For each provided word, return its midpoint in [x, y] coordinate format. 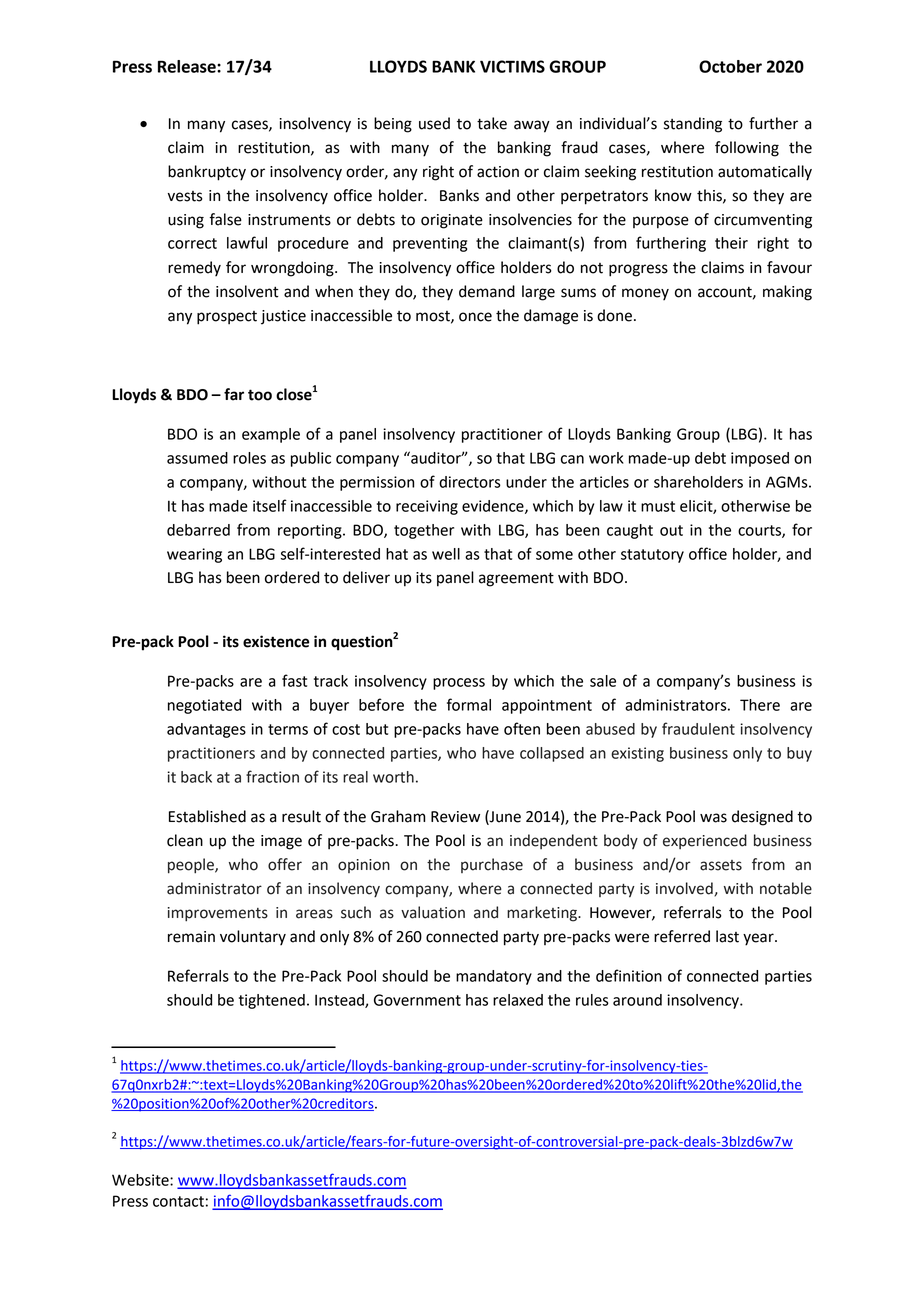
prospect [227, 318]
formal [469, 704]
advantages [206, 730]
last [727, 936]
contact [178, 1201]
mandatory [494, 977]
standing [693, 125]
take [492, 123]
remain [191, 937]
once [475, 317]
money [645, 294]
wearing [194, 555]
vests [185, 196]
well [446, 554]
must [658, 506]
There [760, 705]
